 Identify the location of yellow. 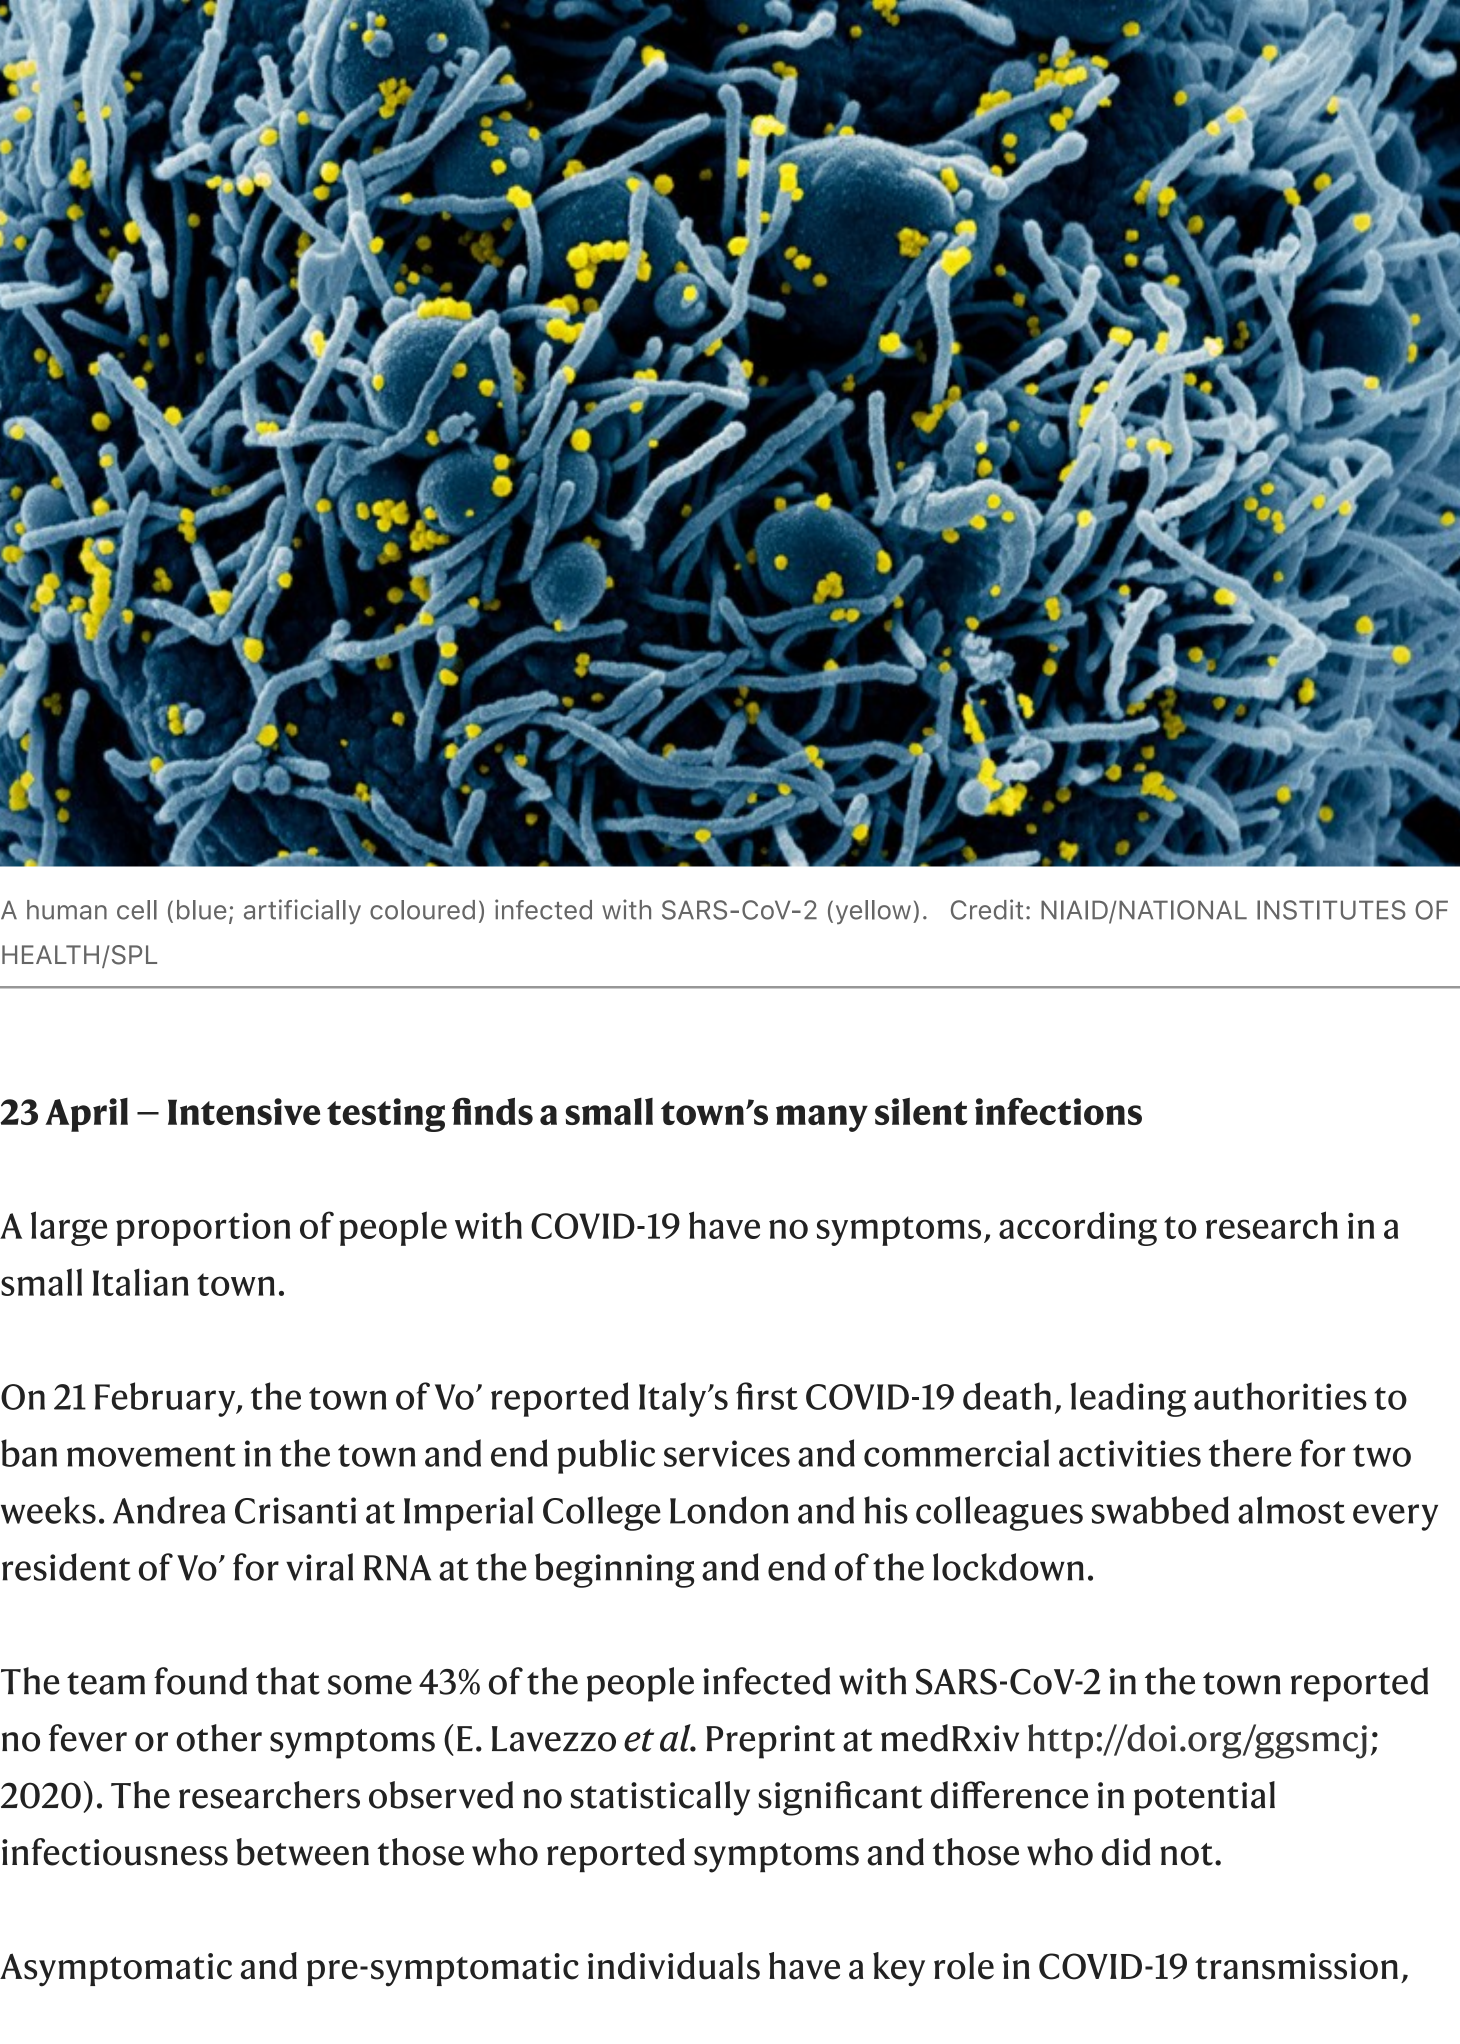
(873, 912).
